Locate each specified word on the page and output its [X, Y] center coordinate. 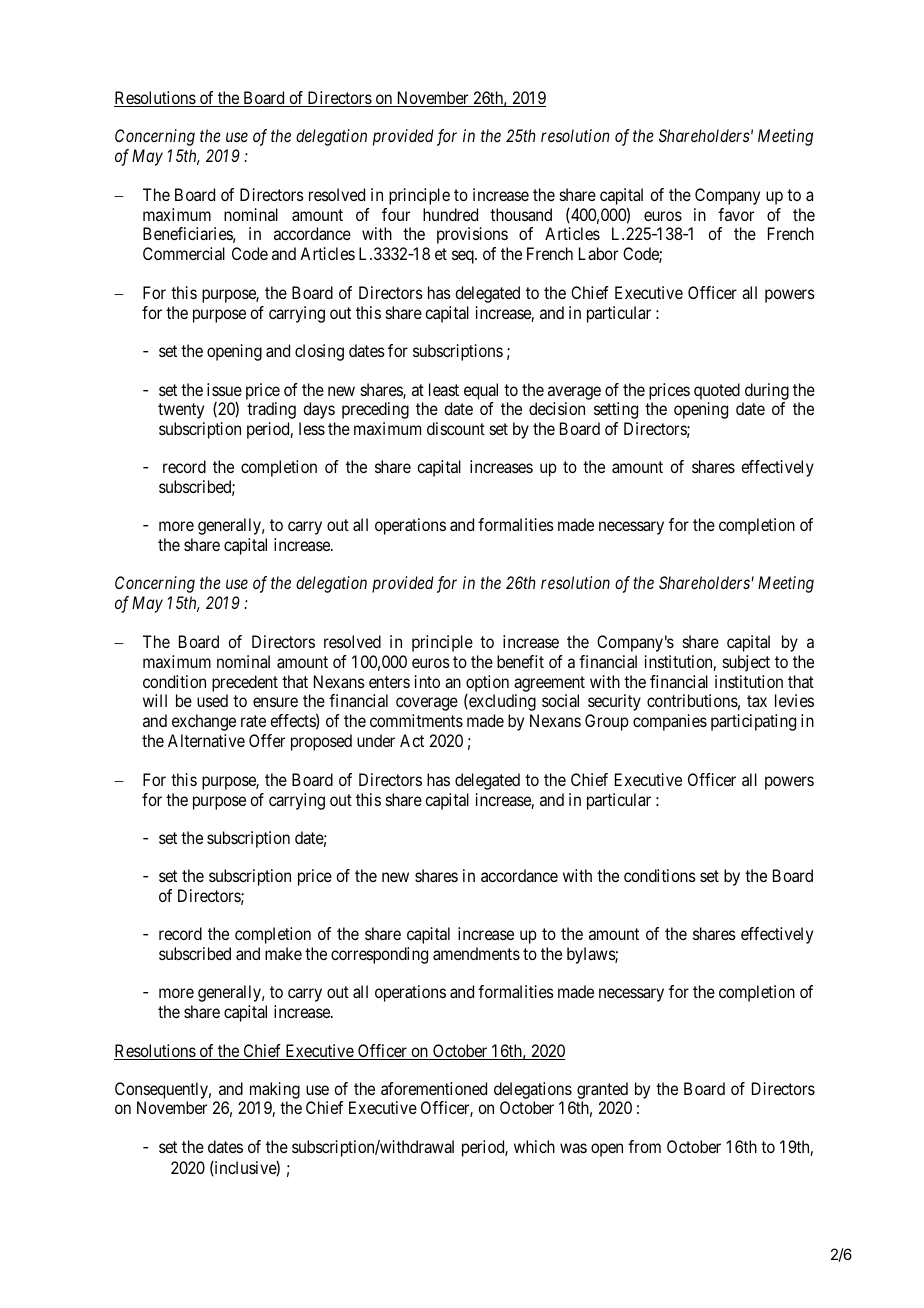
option [487, 683]
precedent [245, 683]
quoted [717, 391]
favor [736, 214]
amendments [476, 953]
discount [456, 428]
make [283, 953]
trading [271, 410]
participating [753, 722]
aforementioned [434, 1088]
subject [746, 663]
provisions [472, 235]
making [275, 1090]
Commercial [184, 253]
